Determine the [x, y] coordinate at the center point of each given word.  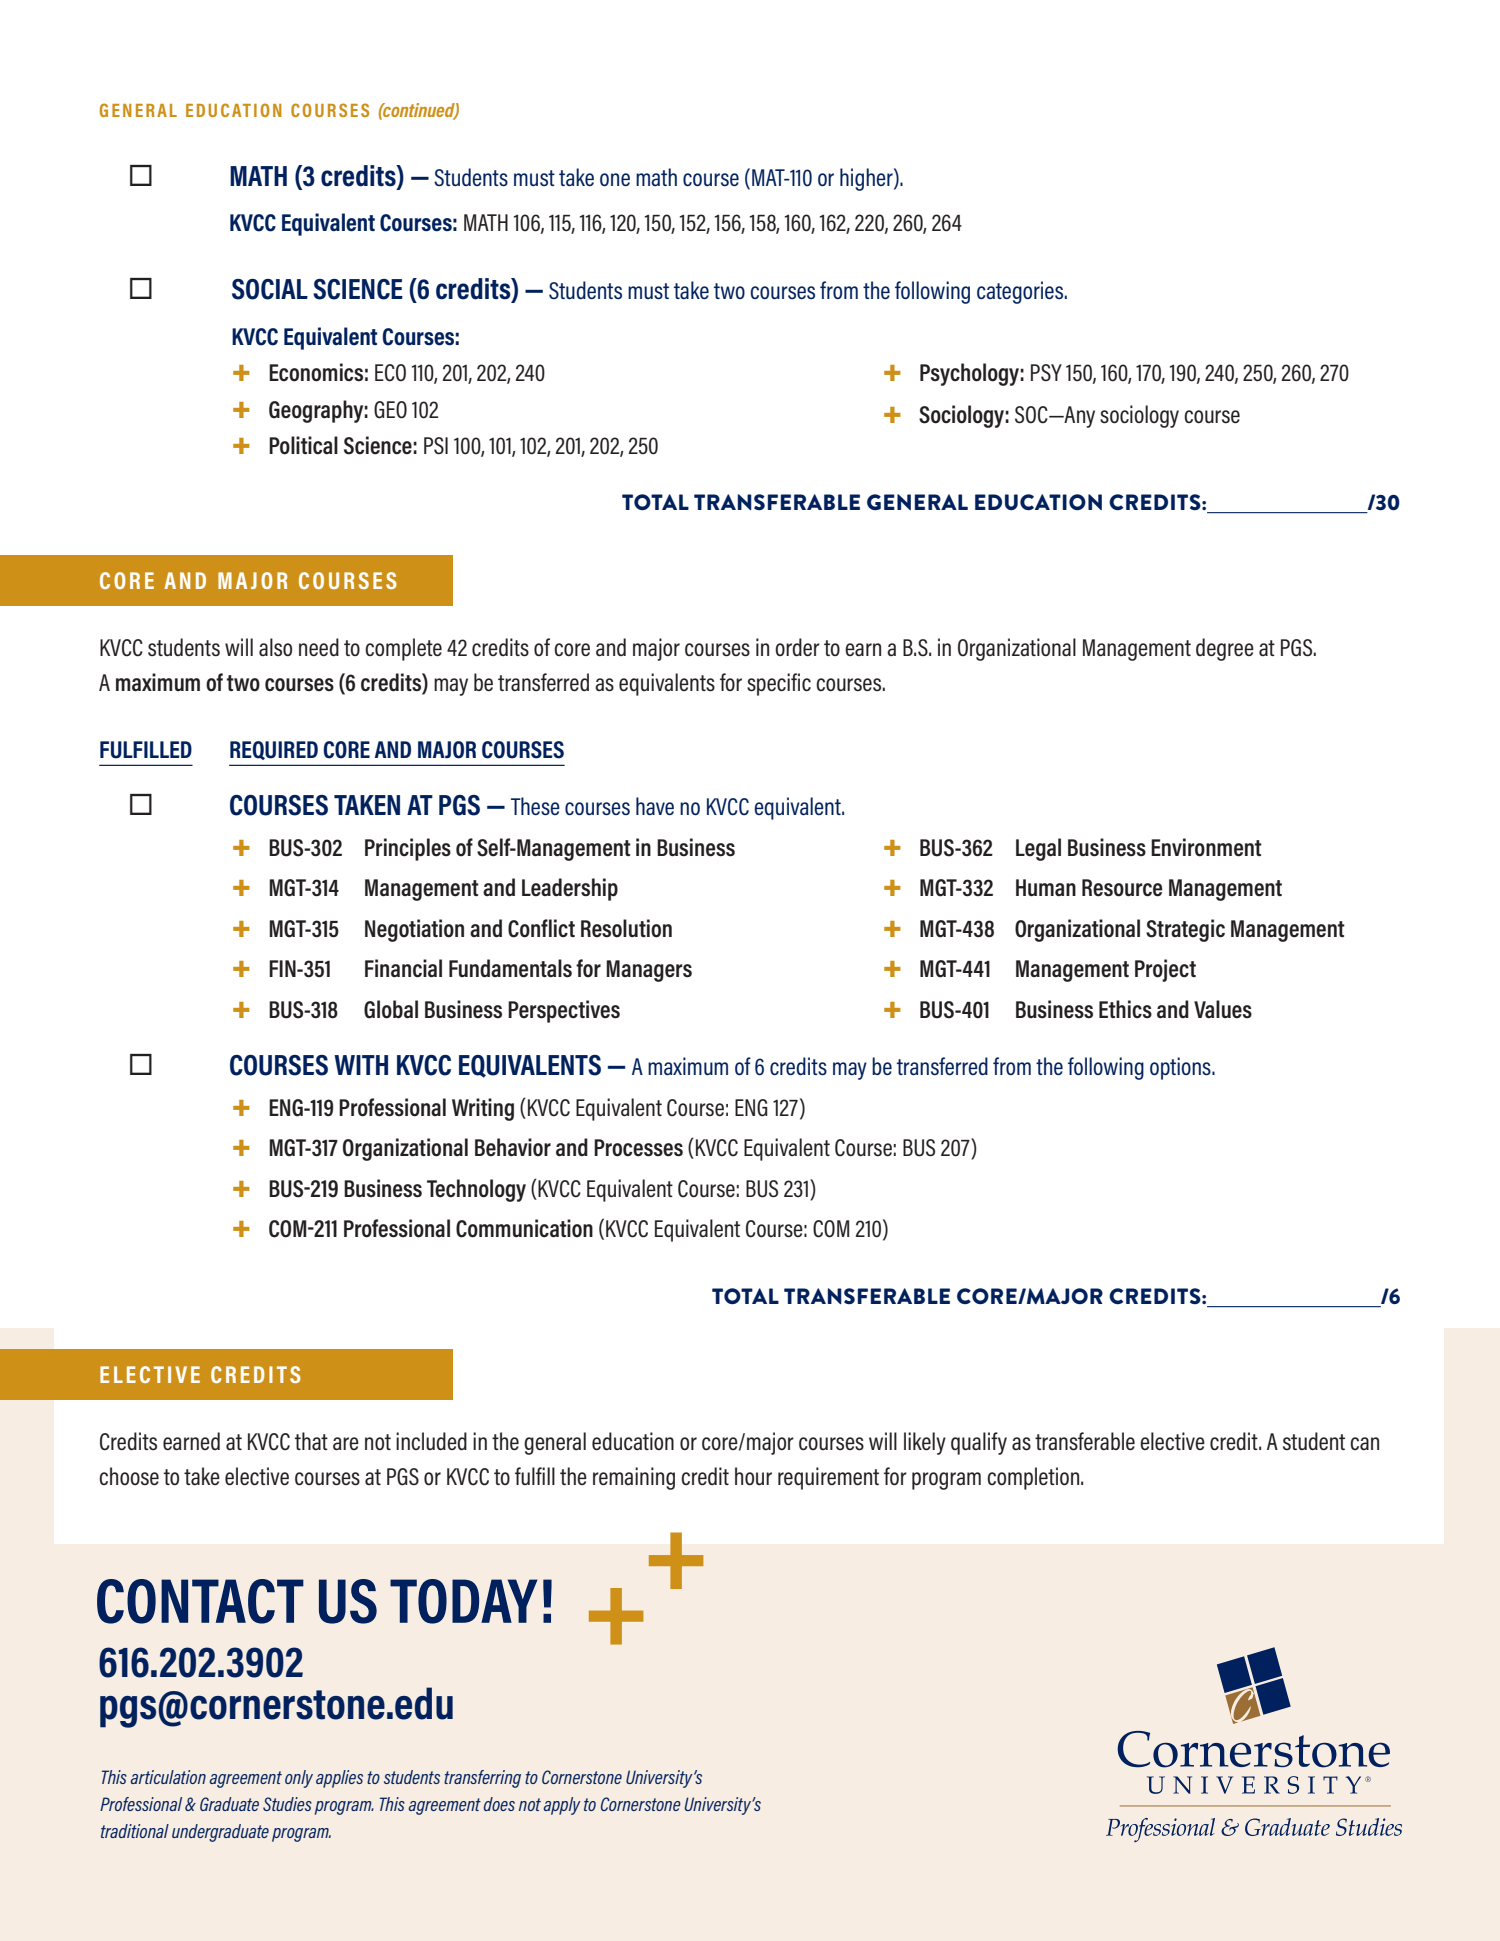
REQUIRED [274, 750]
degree [1225, 649]
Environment [1206, 847]
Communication [524, 1228]
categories [1021, 292]
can [1364, 1443]
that [311, 1441]
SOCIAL [270, 289]
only [299, 1779]
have [655, 806]
